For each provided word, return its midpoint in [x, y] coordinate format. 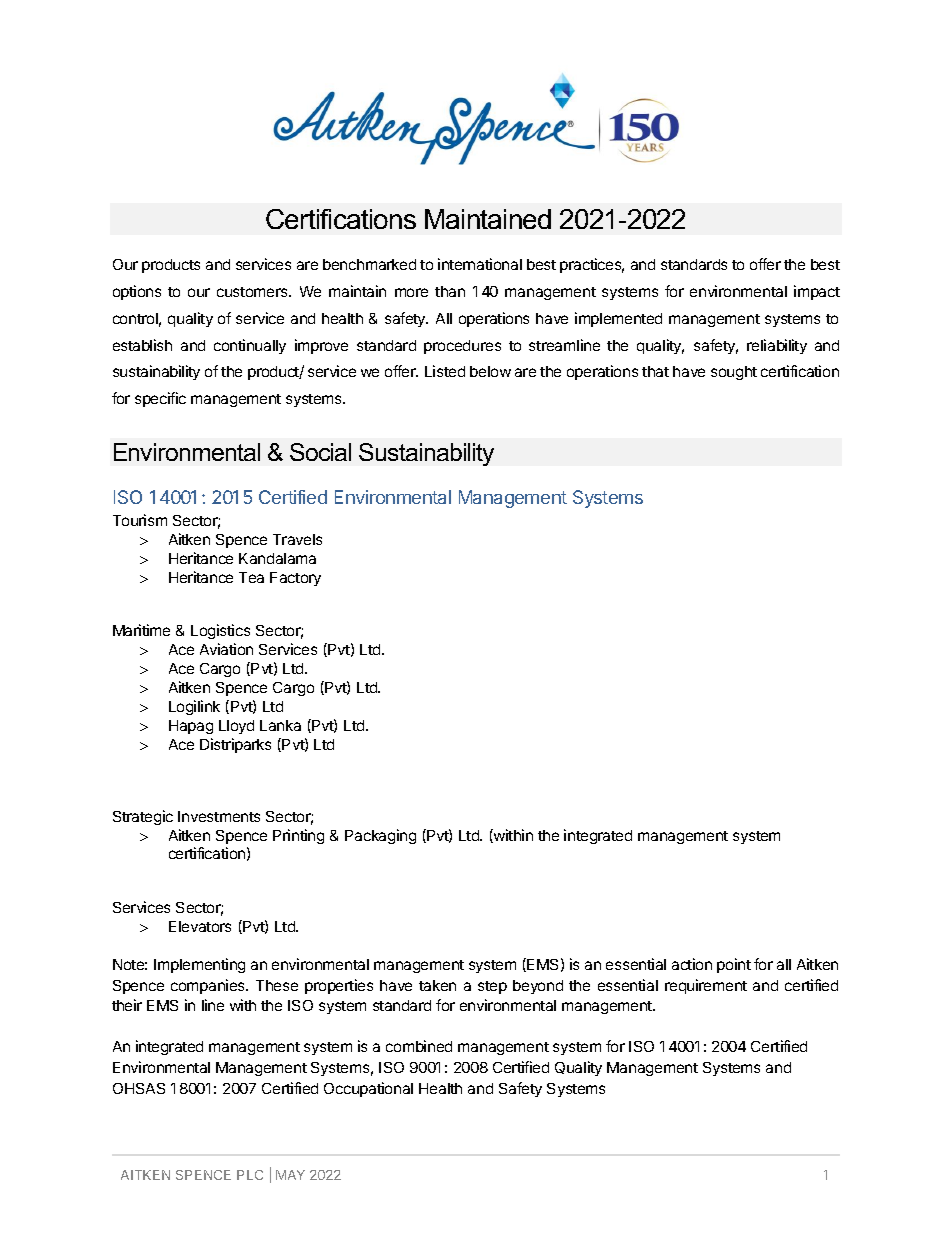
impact [817, 292]
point [734, 965]
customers [253, 292]
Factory [295, 579]
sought [734, 373]
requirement [706, 986]
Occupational [368, 1089]
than [450, 291]
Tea [251, 577]
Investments [219, 816]
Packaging [380, 836]
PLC [250, 1175]
